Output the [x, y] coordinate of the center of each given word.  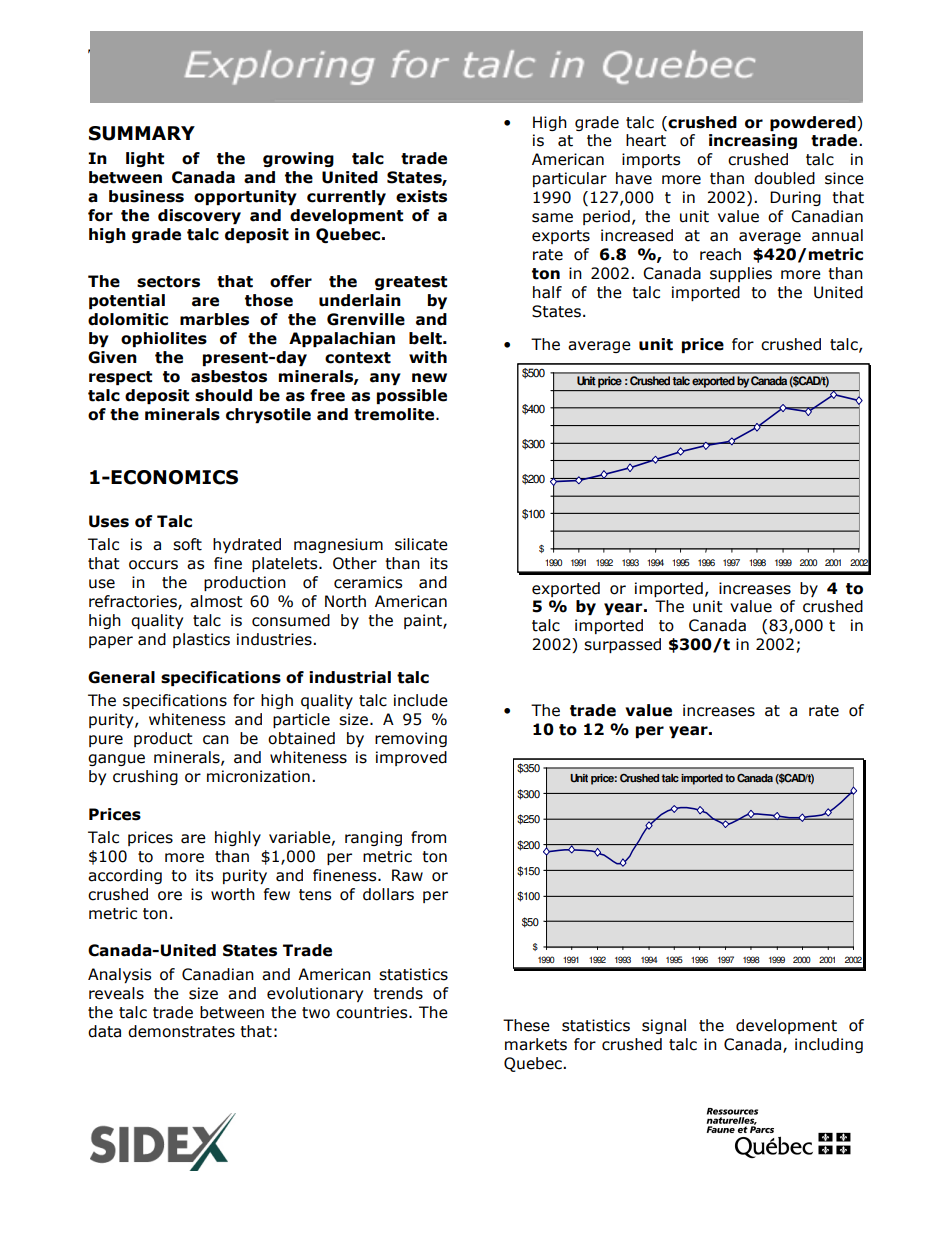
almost [216, 601]
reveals [116, 993]
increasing [753, 141]
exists [421, 196]
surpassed [622, 645]
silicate [421, 544]
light [145, 159]
